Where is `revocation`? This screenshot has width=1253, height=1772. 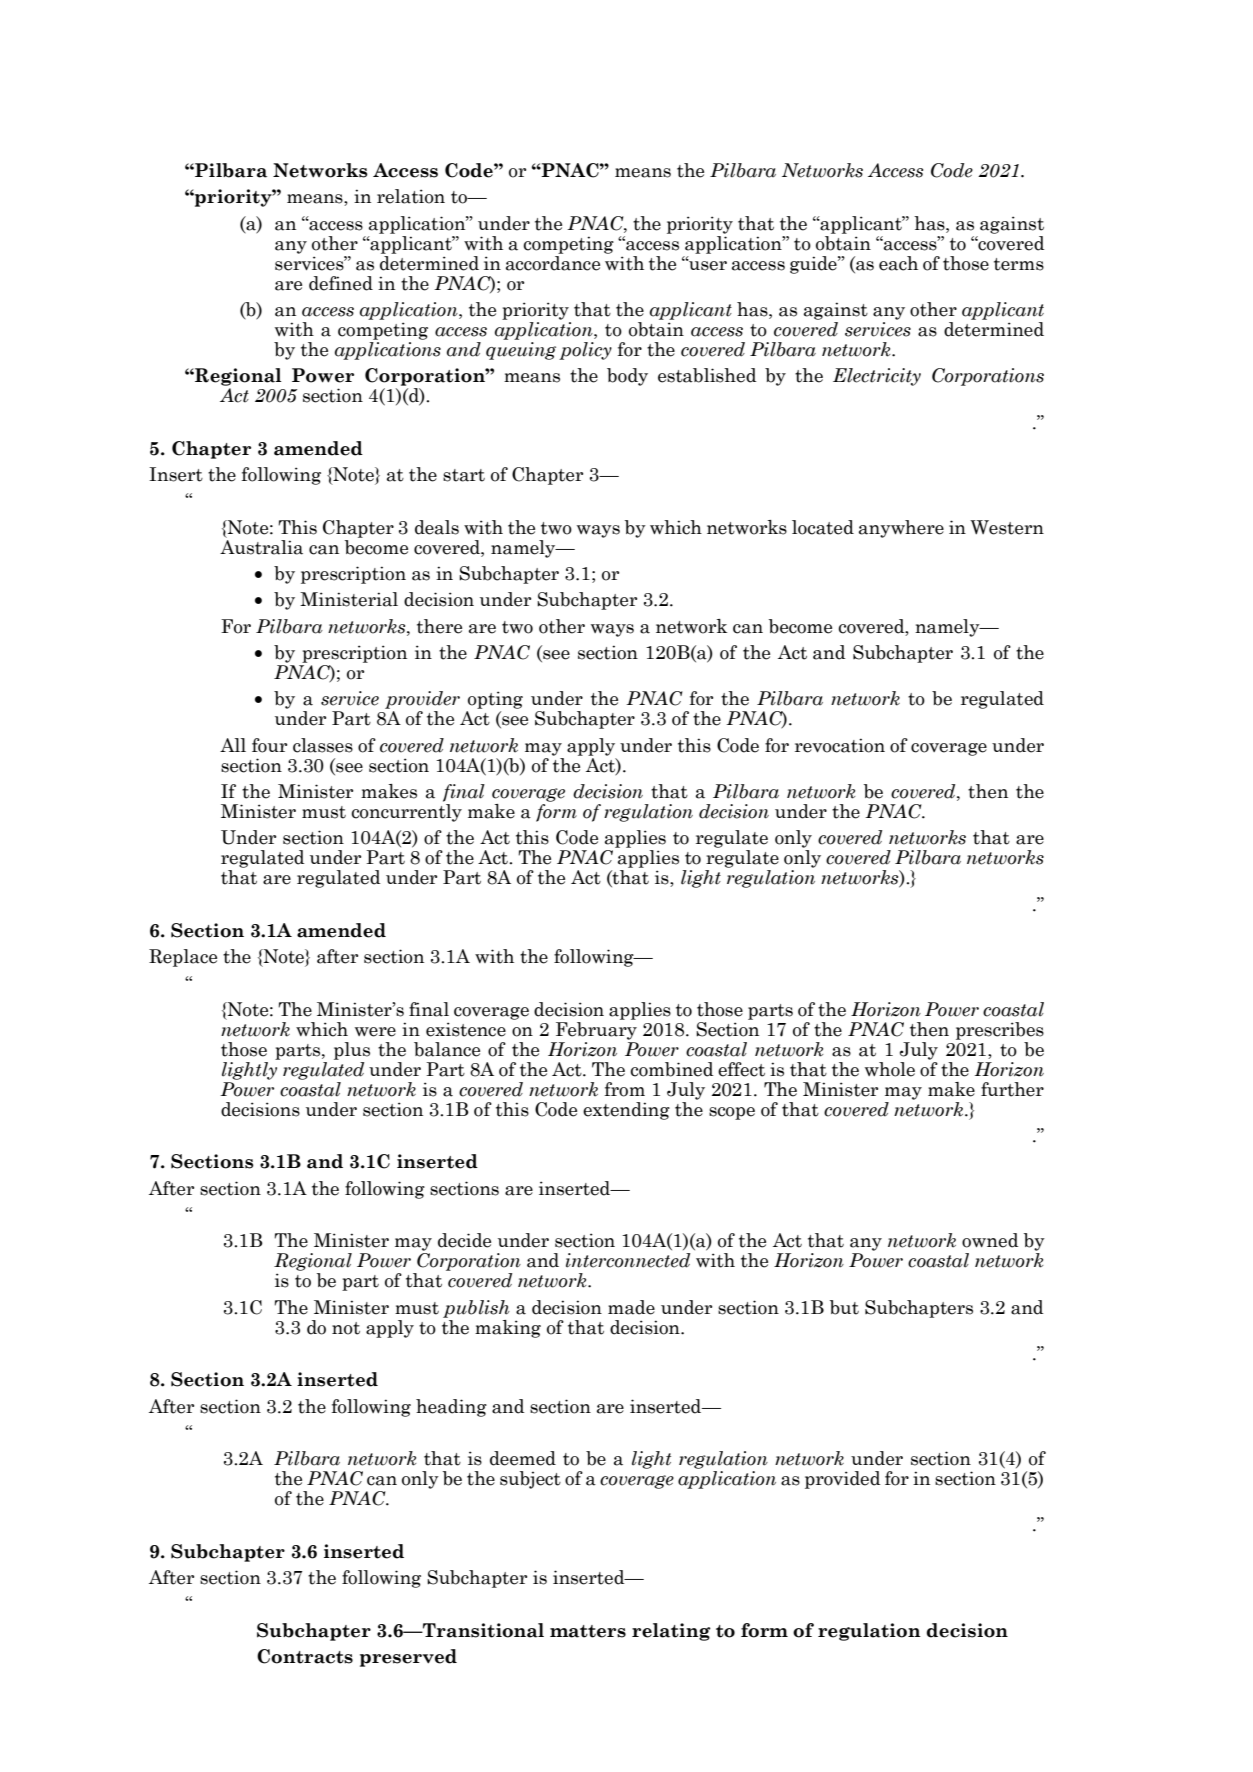 revocation is located at coordinates (840, 745).
